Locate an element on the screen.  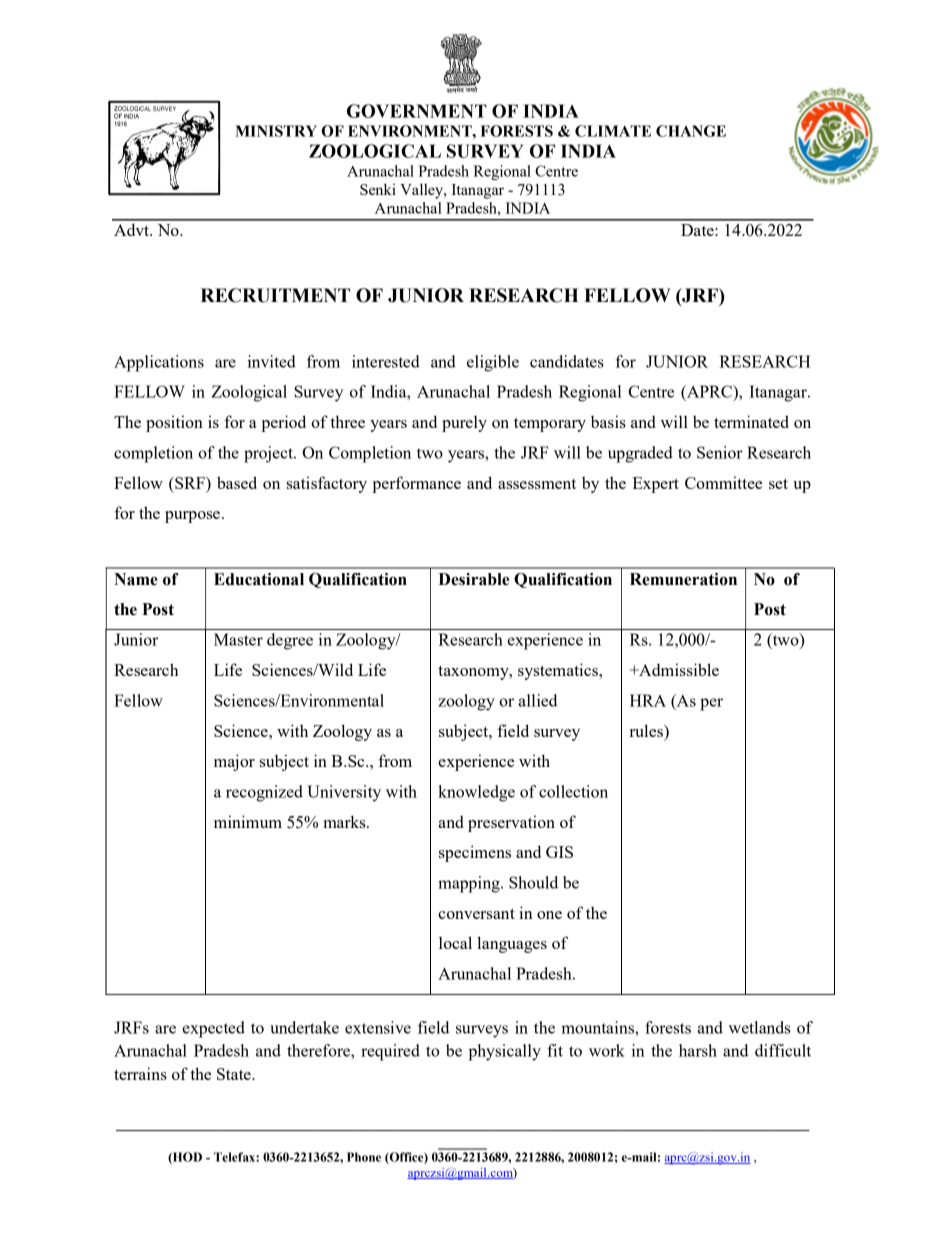
MINISTRY is located at coordinates (276, 131).
